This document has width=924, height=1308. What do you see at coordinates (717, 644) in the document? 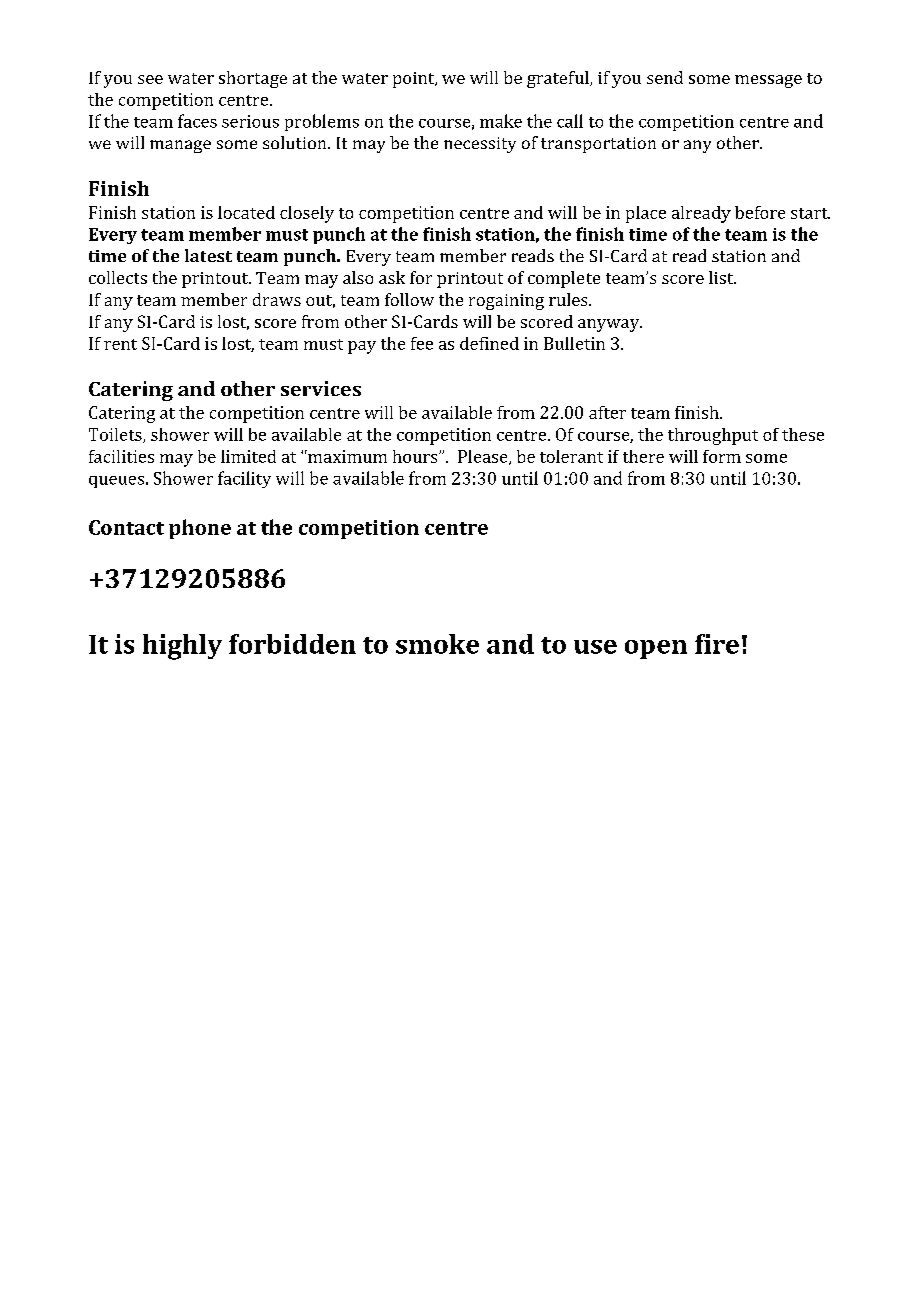
I see `fire` at bounding box center [717, 644].
